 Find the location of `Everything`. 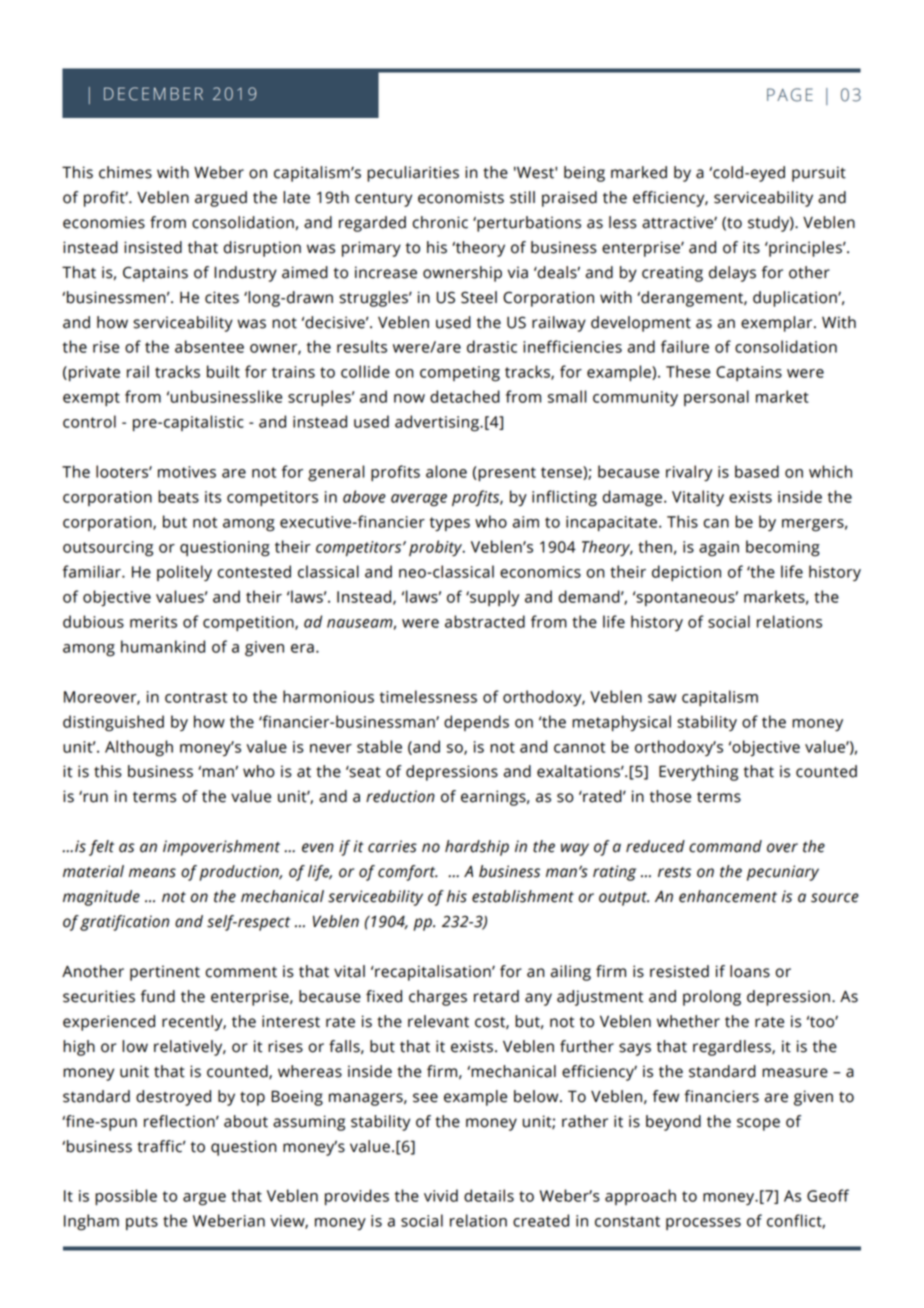

Everything is located at coordinates (698, 773).
